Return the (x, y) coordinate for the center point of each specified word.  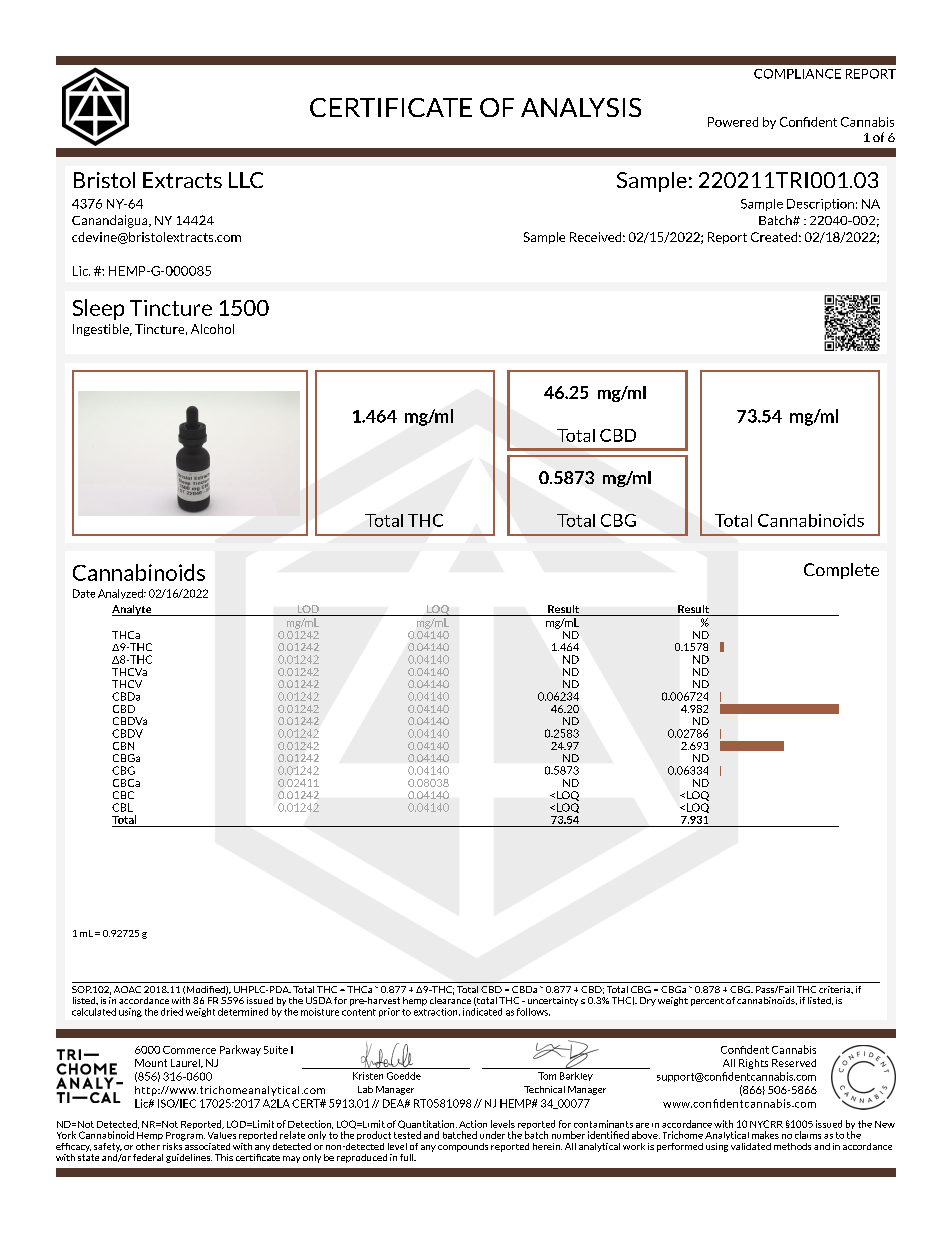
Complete (841, 571)
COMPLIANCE (797, 74)
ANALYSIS (581, 107)
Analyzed (121, 594)
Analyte (133, 610)
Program (185, 1136)
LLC (246, 180)
